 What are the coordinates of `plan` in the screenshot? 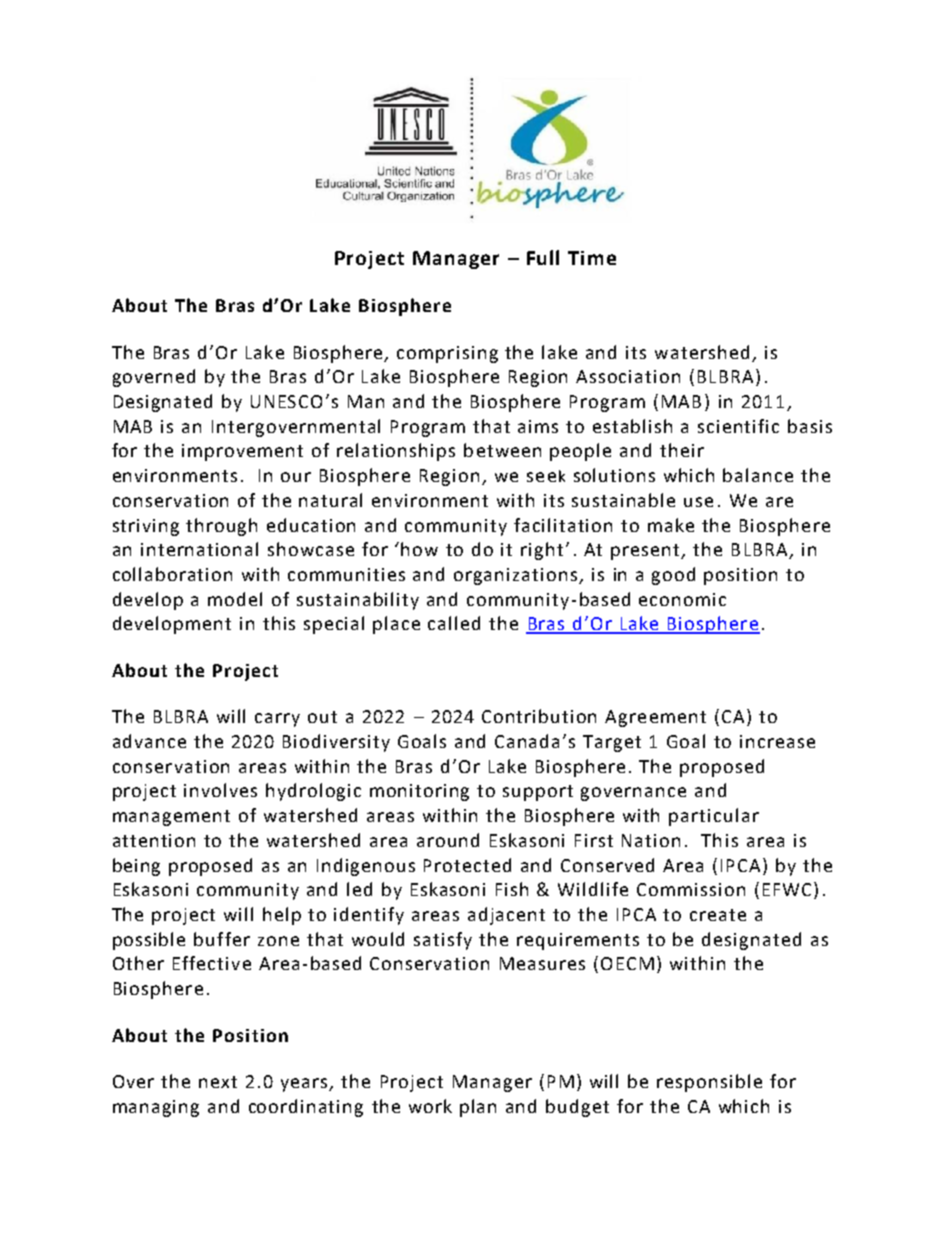 It's located at (478, 1108).
